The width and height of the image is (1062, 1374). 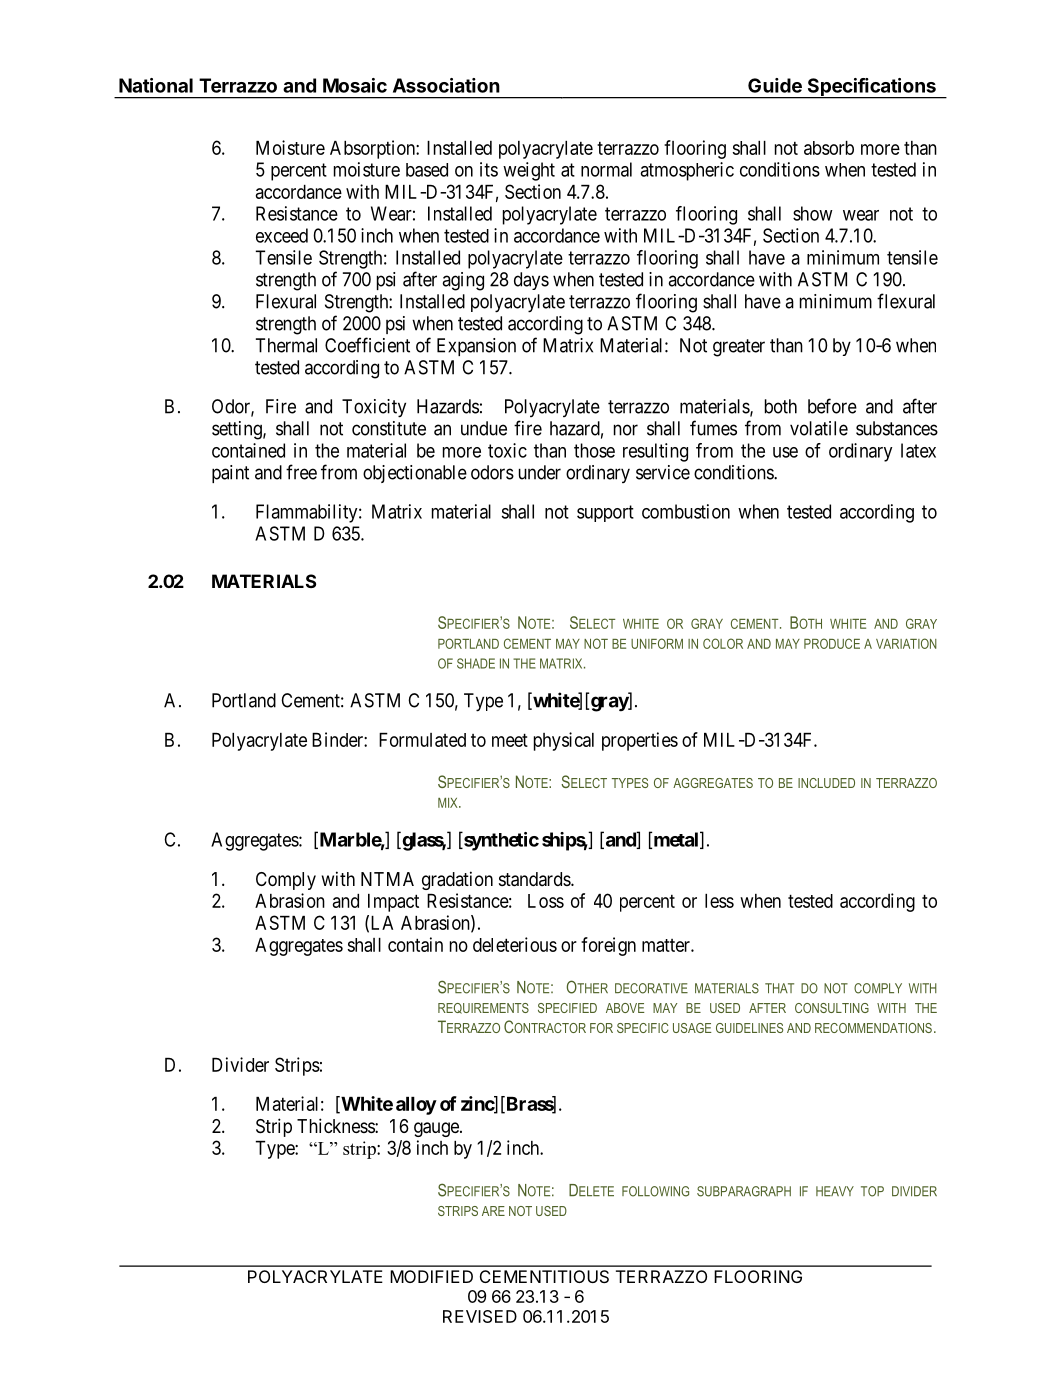 What do you see at coordinates (480, 1316) in the image?
I see `REVISED` at bounding box center [480, 1316].
